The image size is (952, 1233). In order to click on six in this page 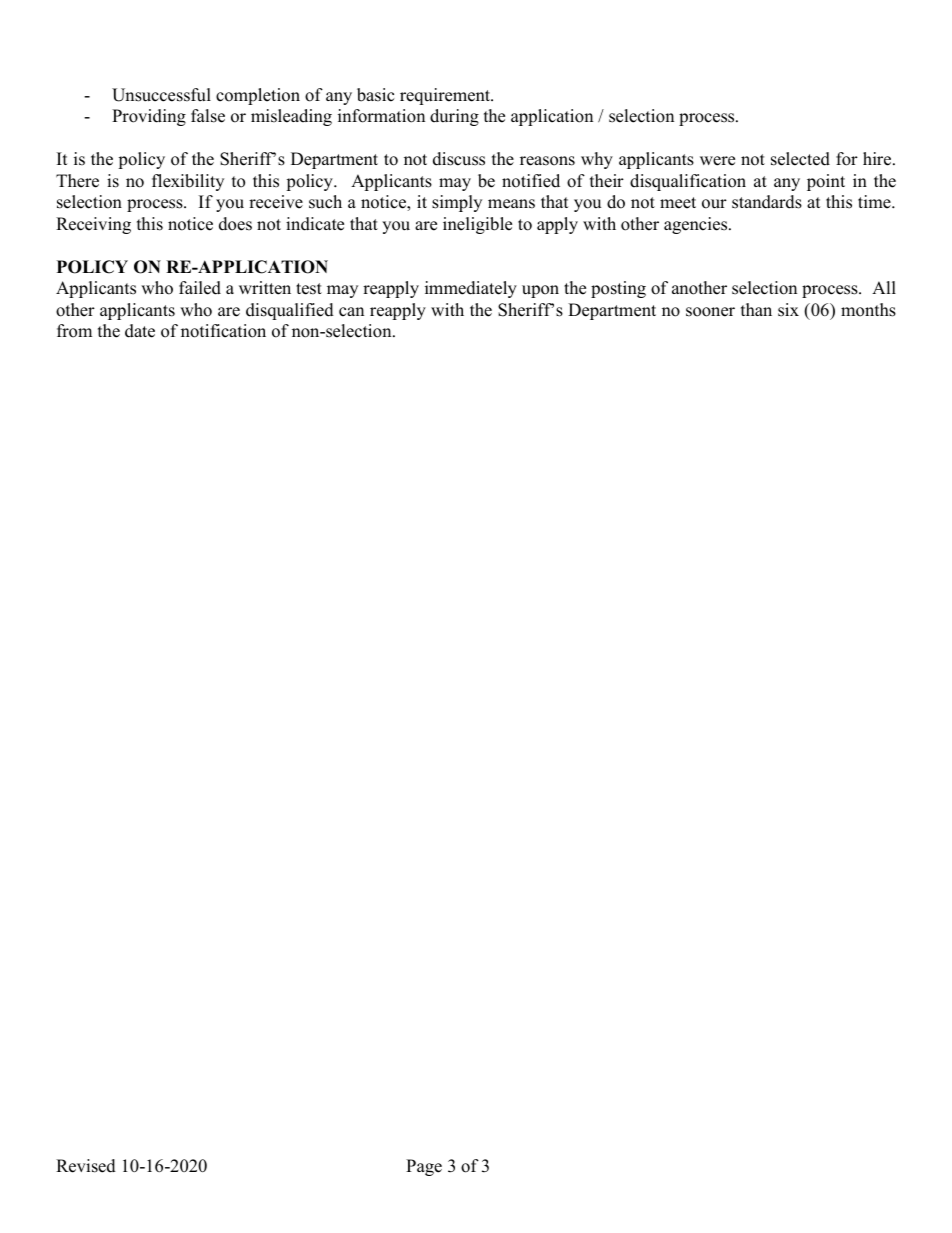, I will do `click(788, 310)`.
